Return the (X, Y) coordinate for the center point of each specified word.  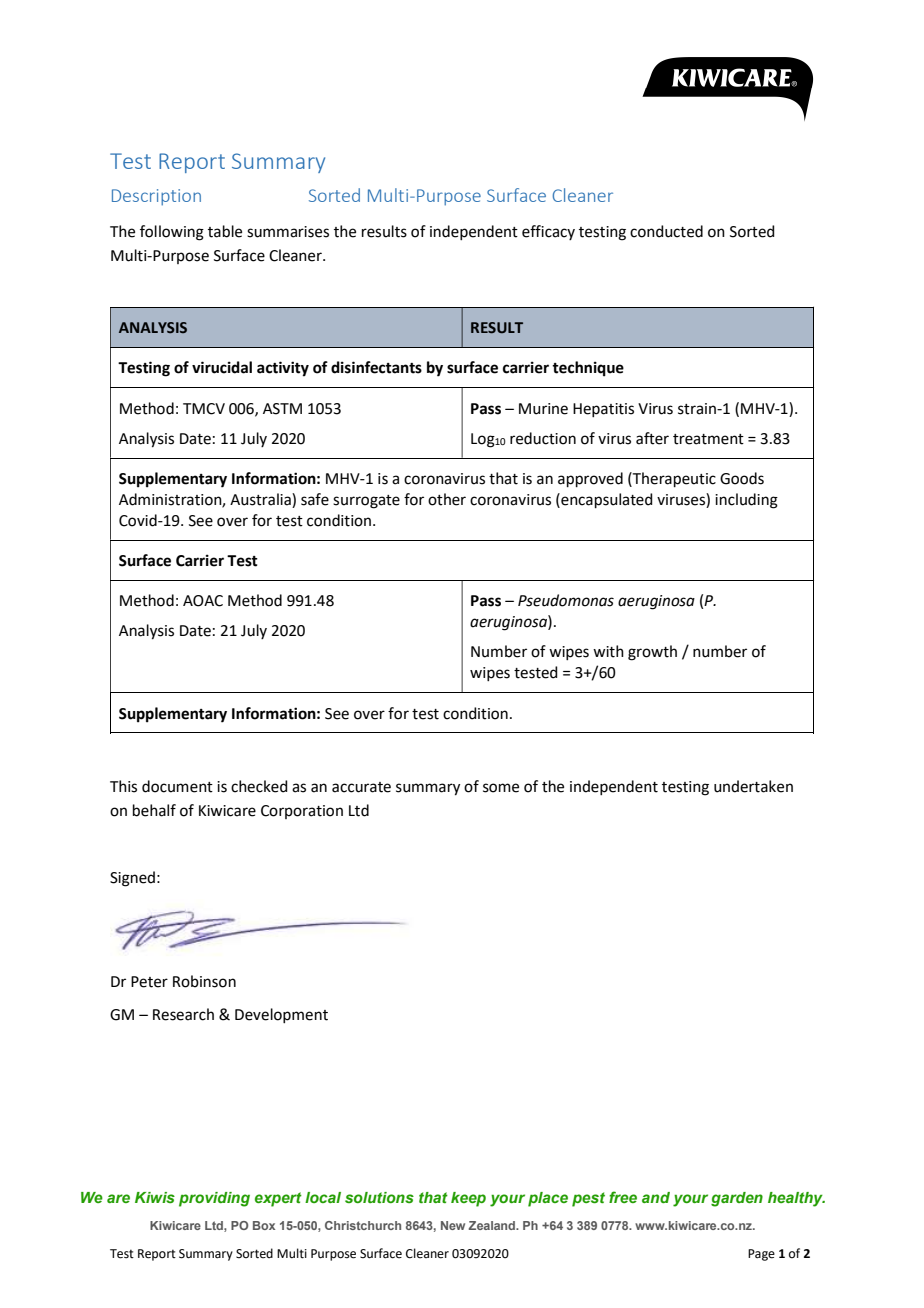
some (501, 788)
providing (214, 1199)
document (177, 786)
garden (737, 1199)
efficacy (548, 232)
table (225, 231)
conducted (666, 231)
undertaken (753, 786)
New (453, 1225)
